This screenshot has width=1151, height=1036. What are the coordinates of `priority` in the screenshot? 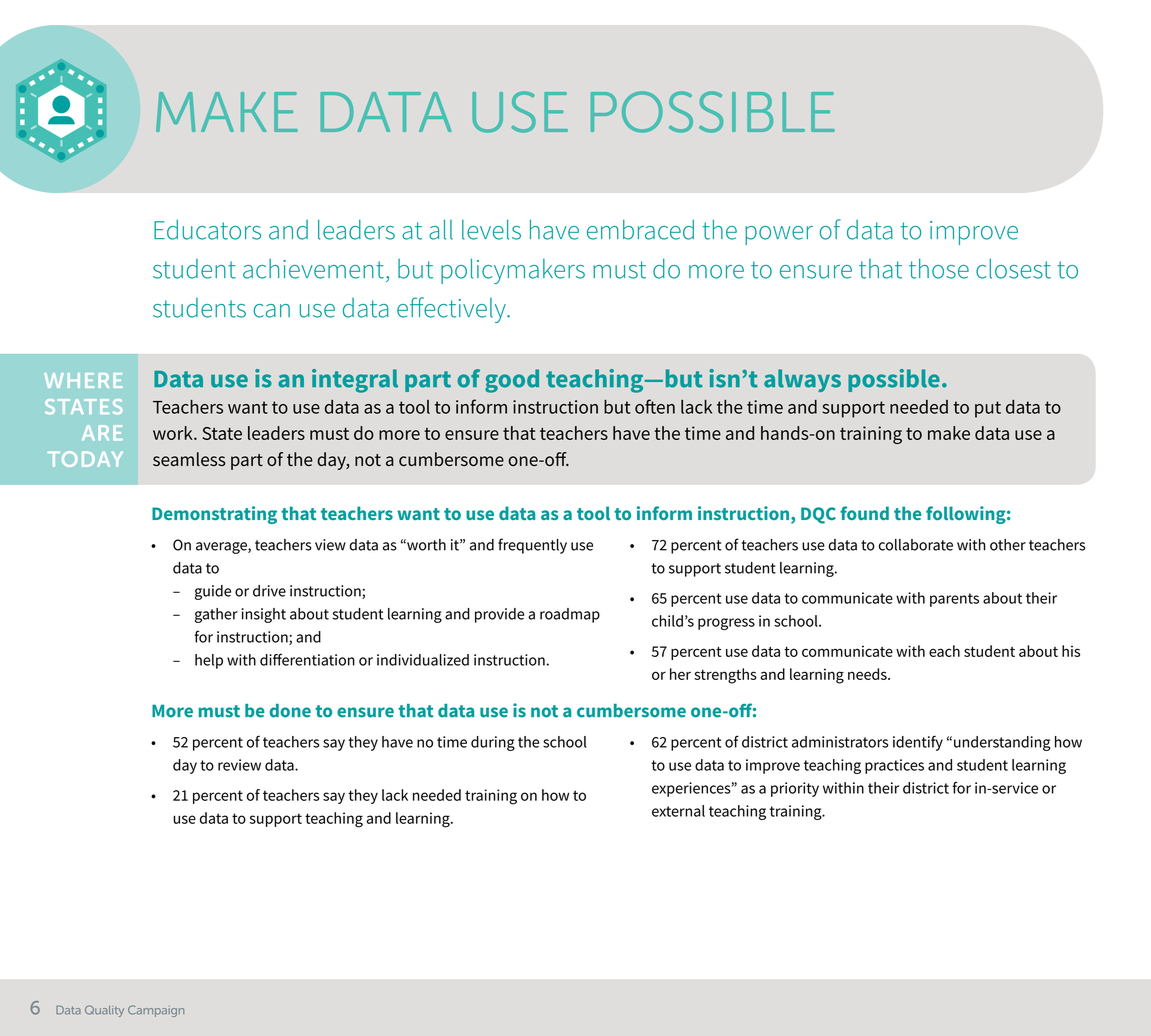 It's located at (795, 789).
